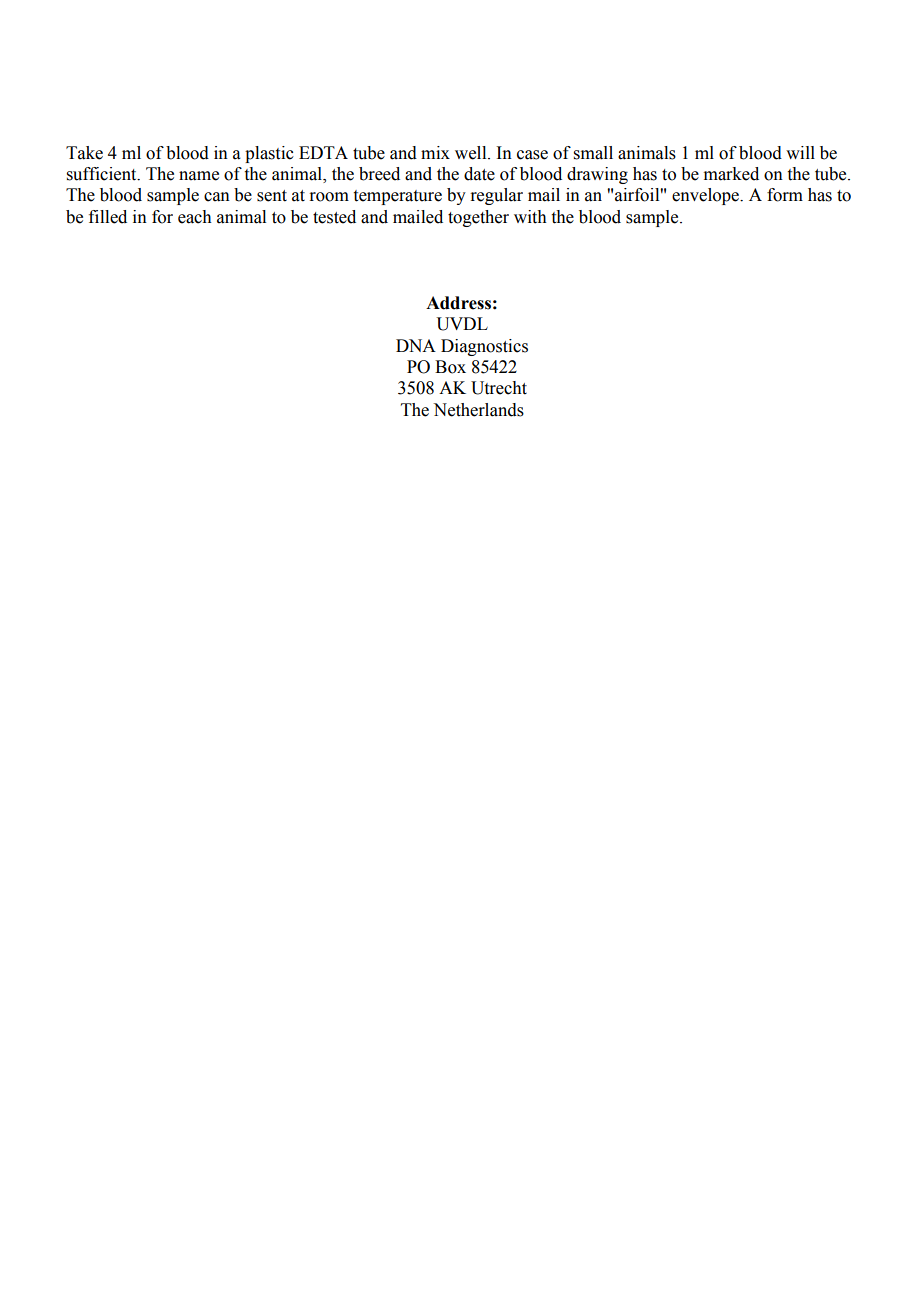 This page has width=924, height=1307. I want to click on mix, so click(435, 152).
